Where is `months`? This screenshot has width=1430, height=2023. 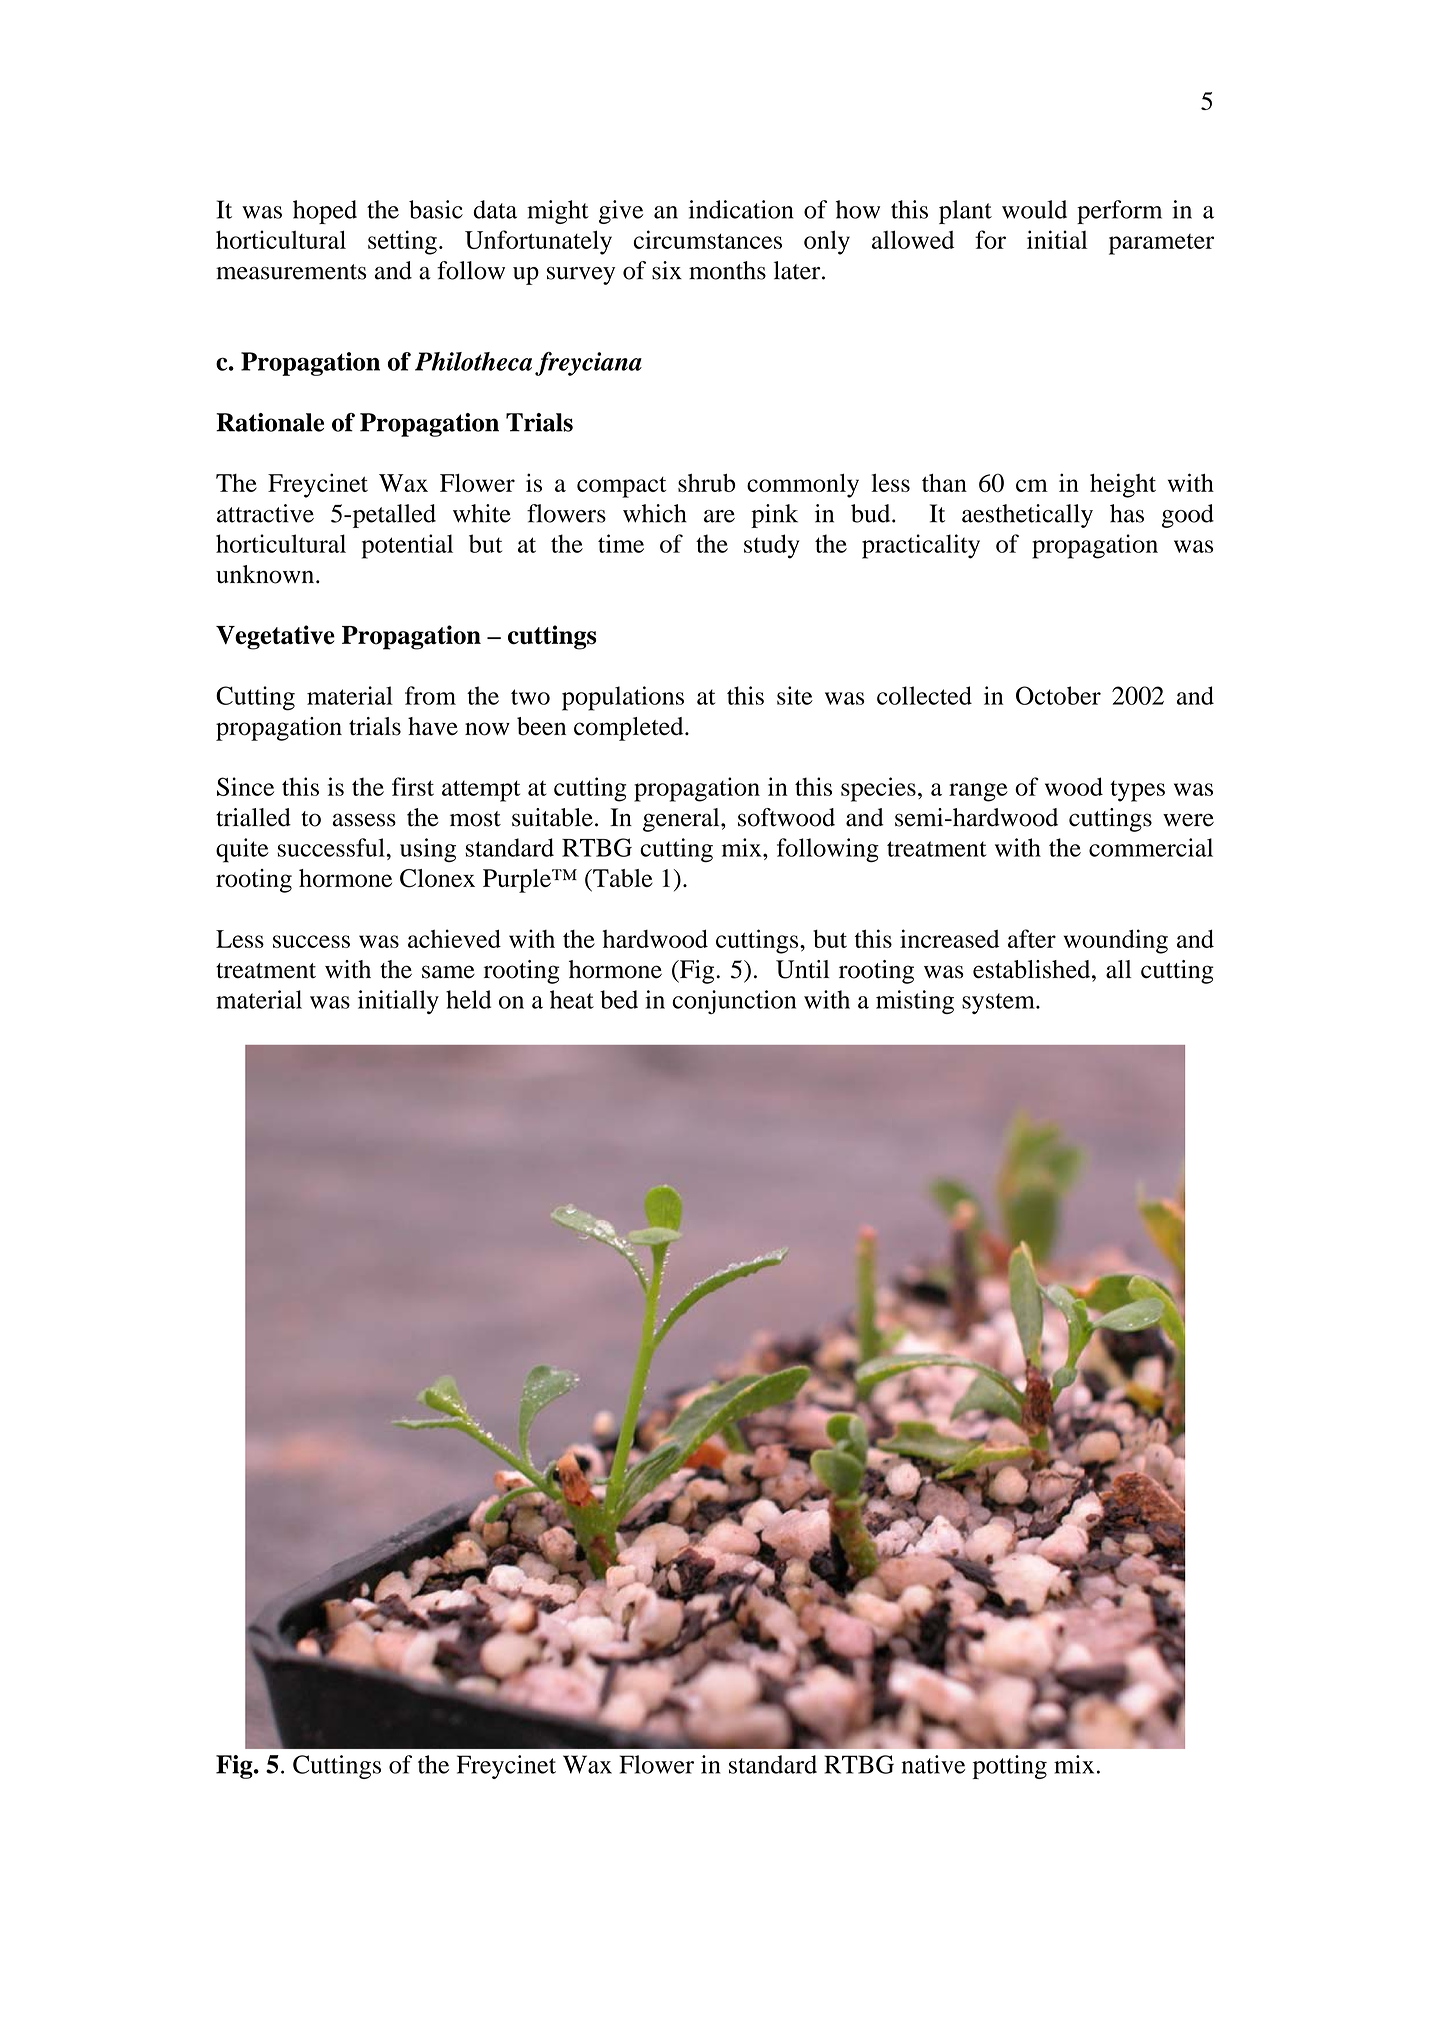
months is located at coordinates (727, 270).
